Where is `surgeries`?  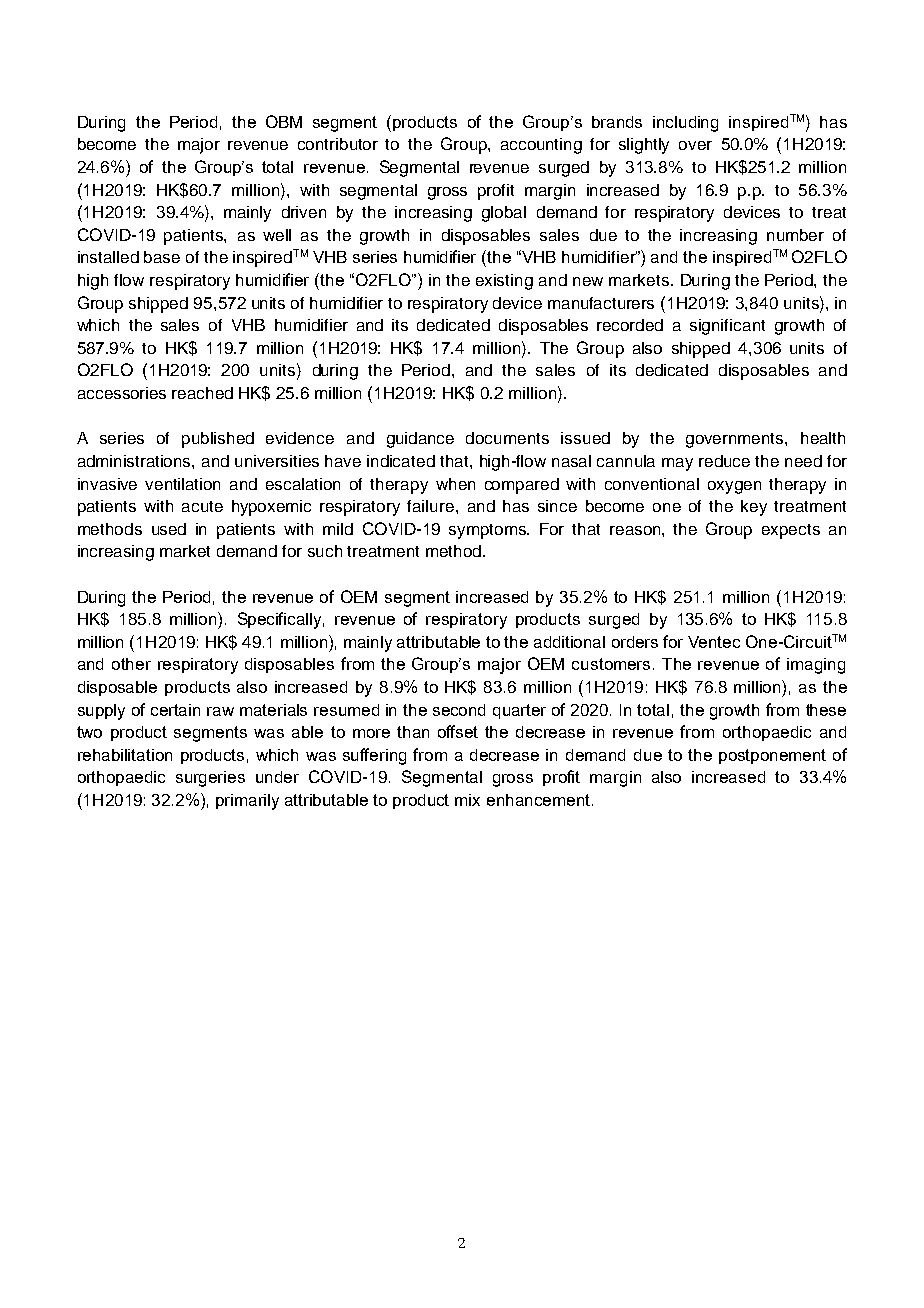
surgeries is located at coordinates (210, 779).
